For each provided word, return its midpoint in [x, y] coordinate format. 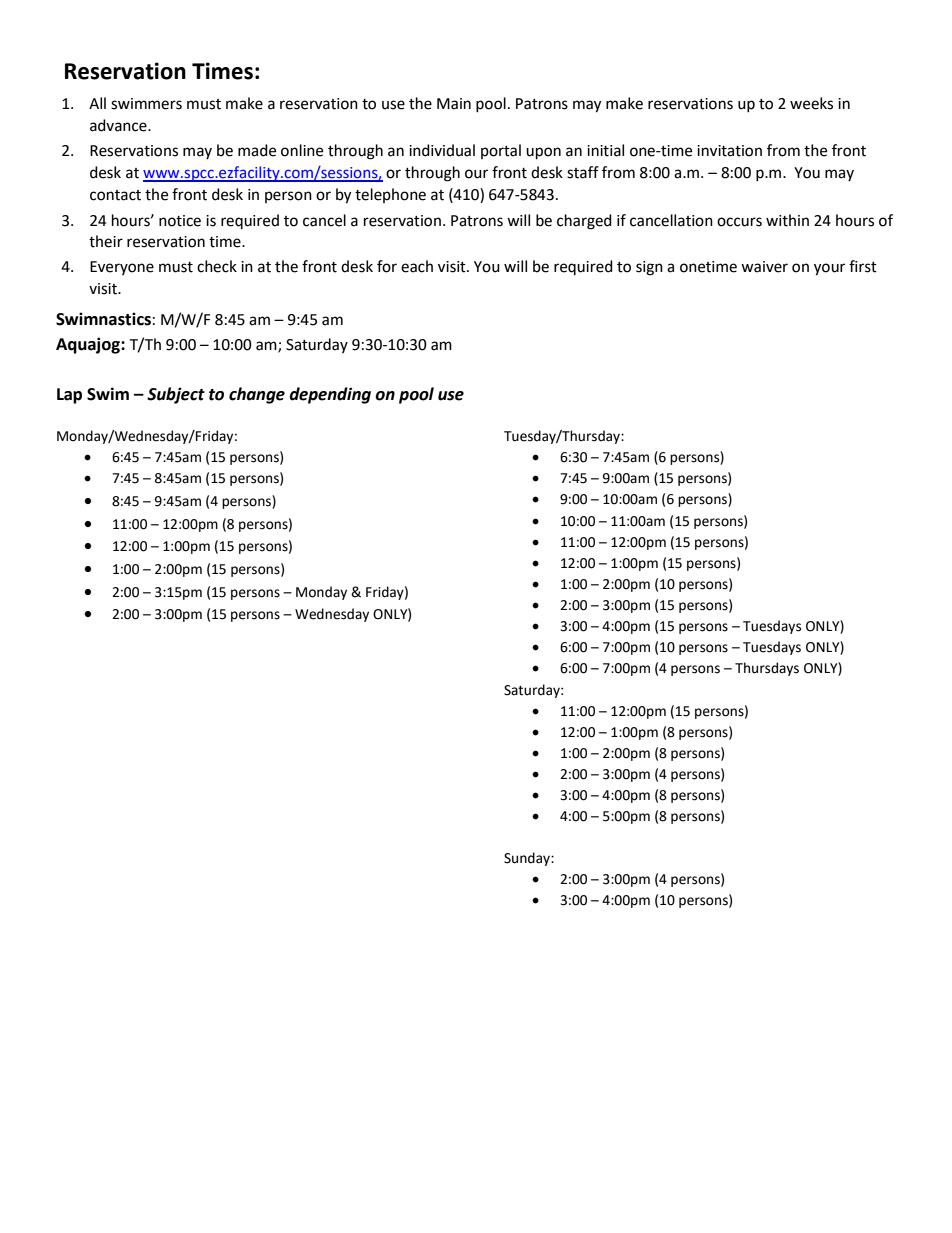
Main [454, 104]
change [257, 395]
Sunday [528, 859]
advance [119, 125]
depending [330, 395]
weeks [811, 103]
